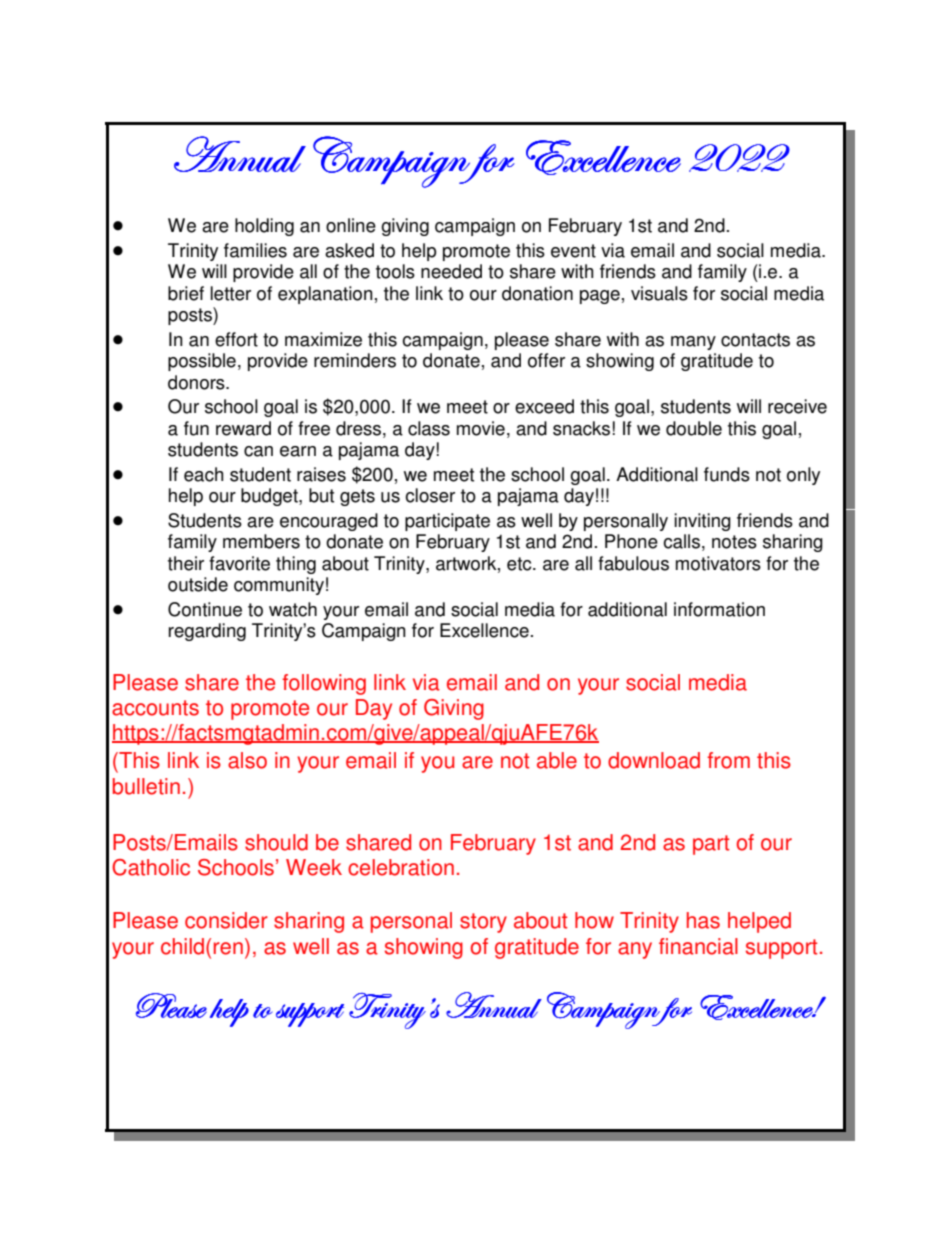  What do you see at coordinates (520, 564) in the page?
I see `etc` at bounding box center [520, 564].
